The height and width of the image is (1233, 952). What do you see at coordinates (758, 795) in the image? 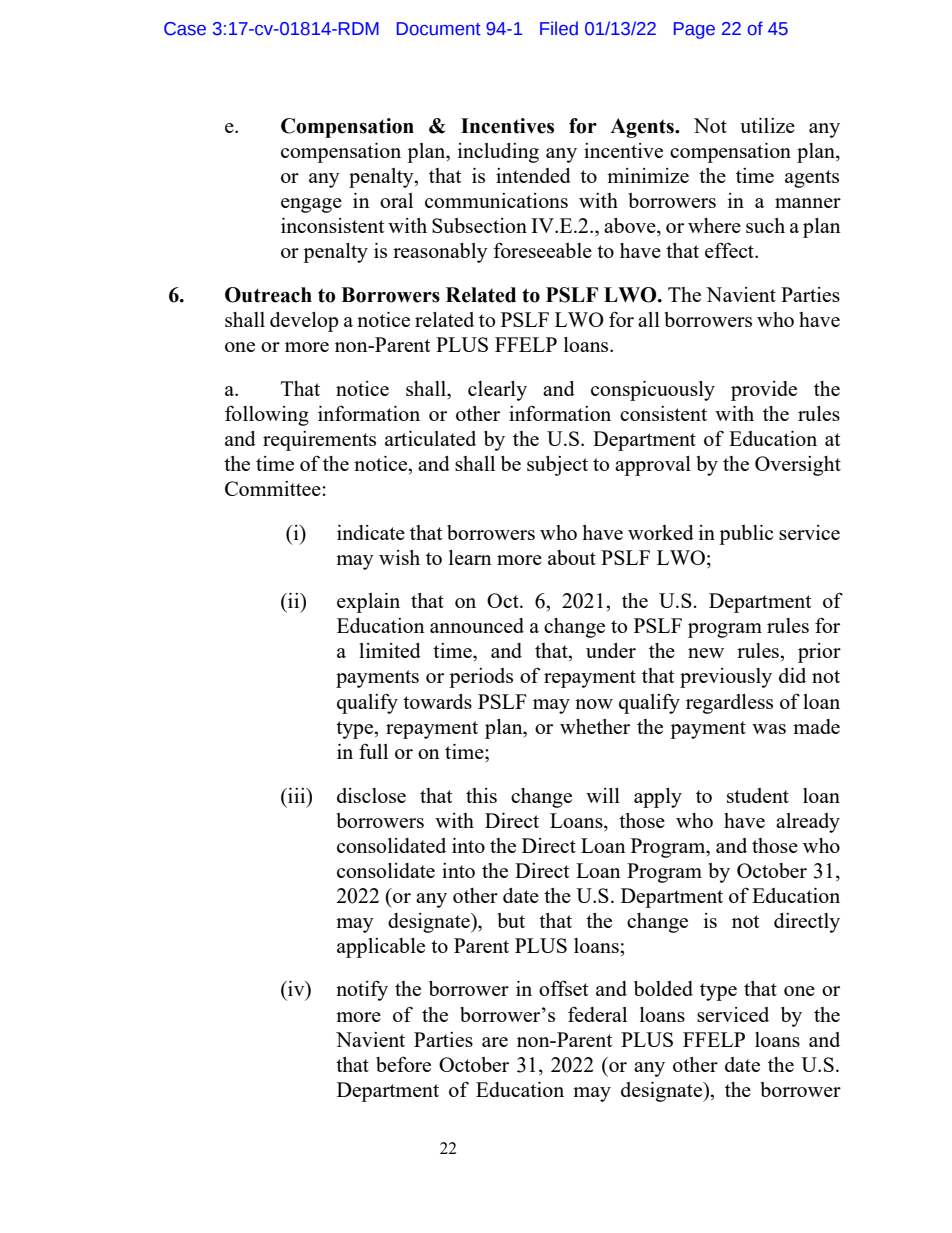
I see `student` at bounding box center [758, 795].
